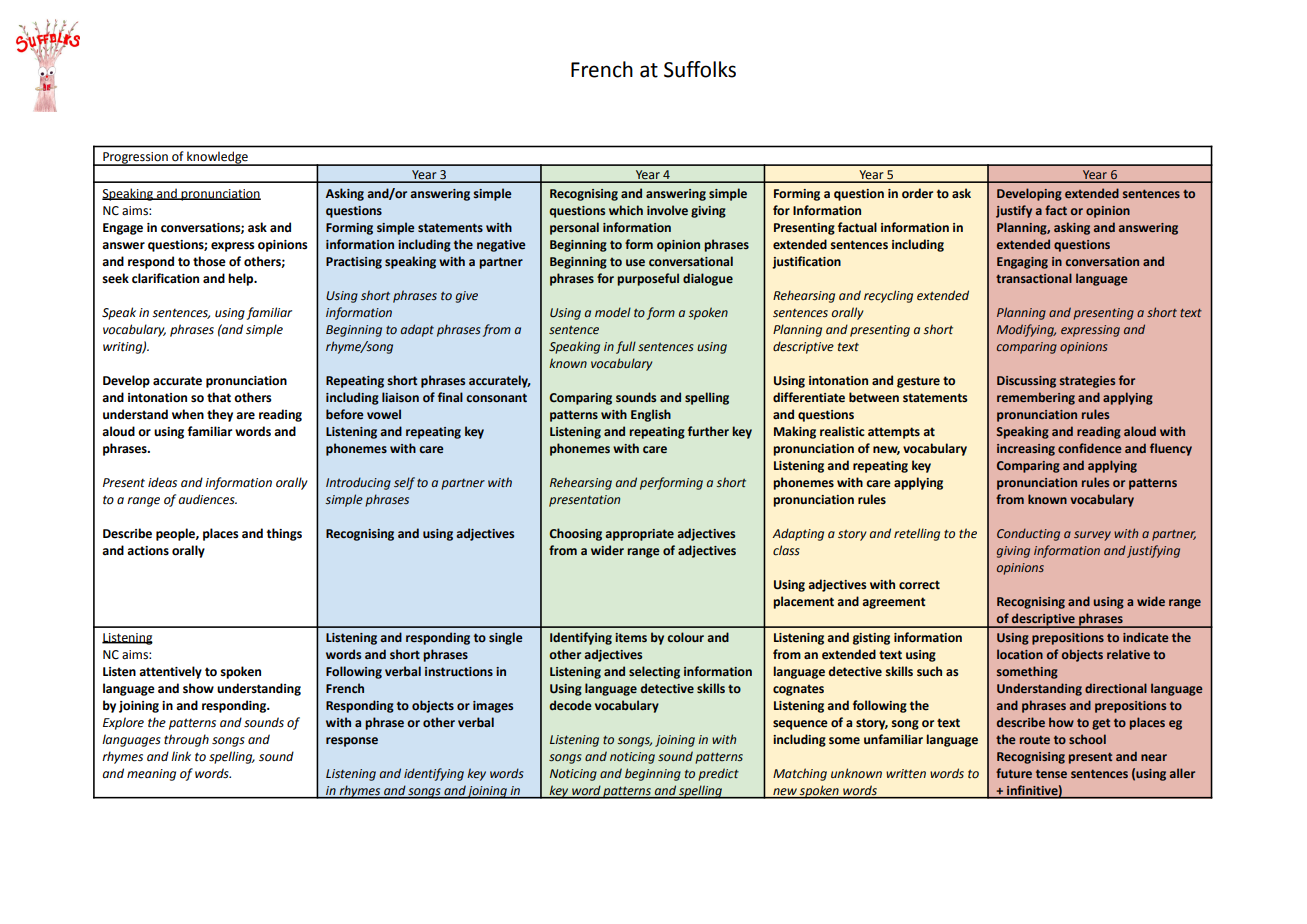  I want to click on knowledge, so click(217, 158).
